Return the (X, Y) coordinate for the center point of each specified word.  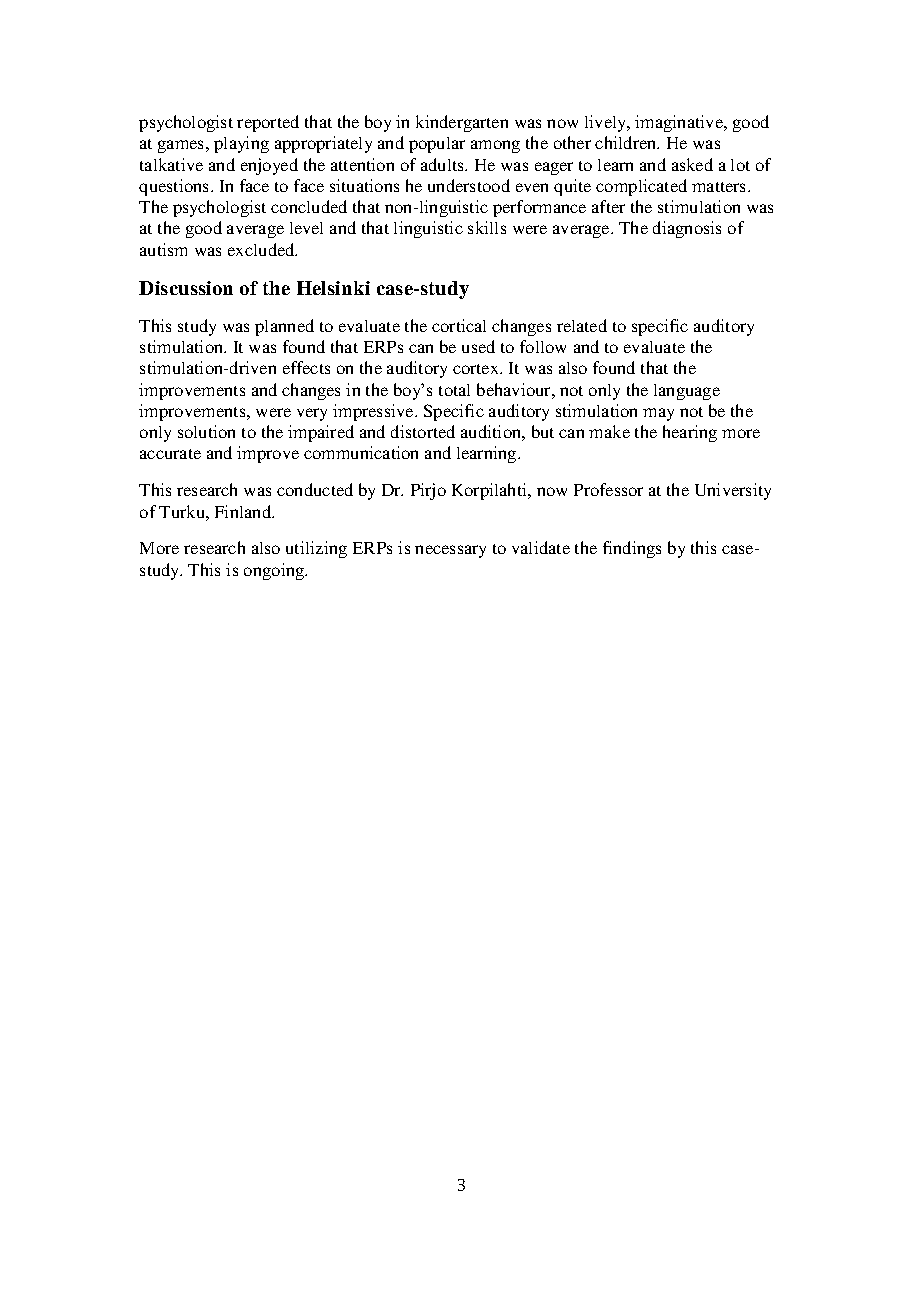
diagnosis (687, 229)
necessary (450, 551)
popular (437, 145)
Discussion (186, 288)
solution (206, 431)
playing (241, 144)
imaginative (680, 123)
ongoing (275, 571)
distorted (423, 431)
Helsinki (333, 288)
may (658, 414)
